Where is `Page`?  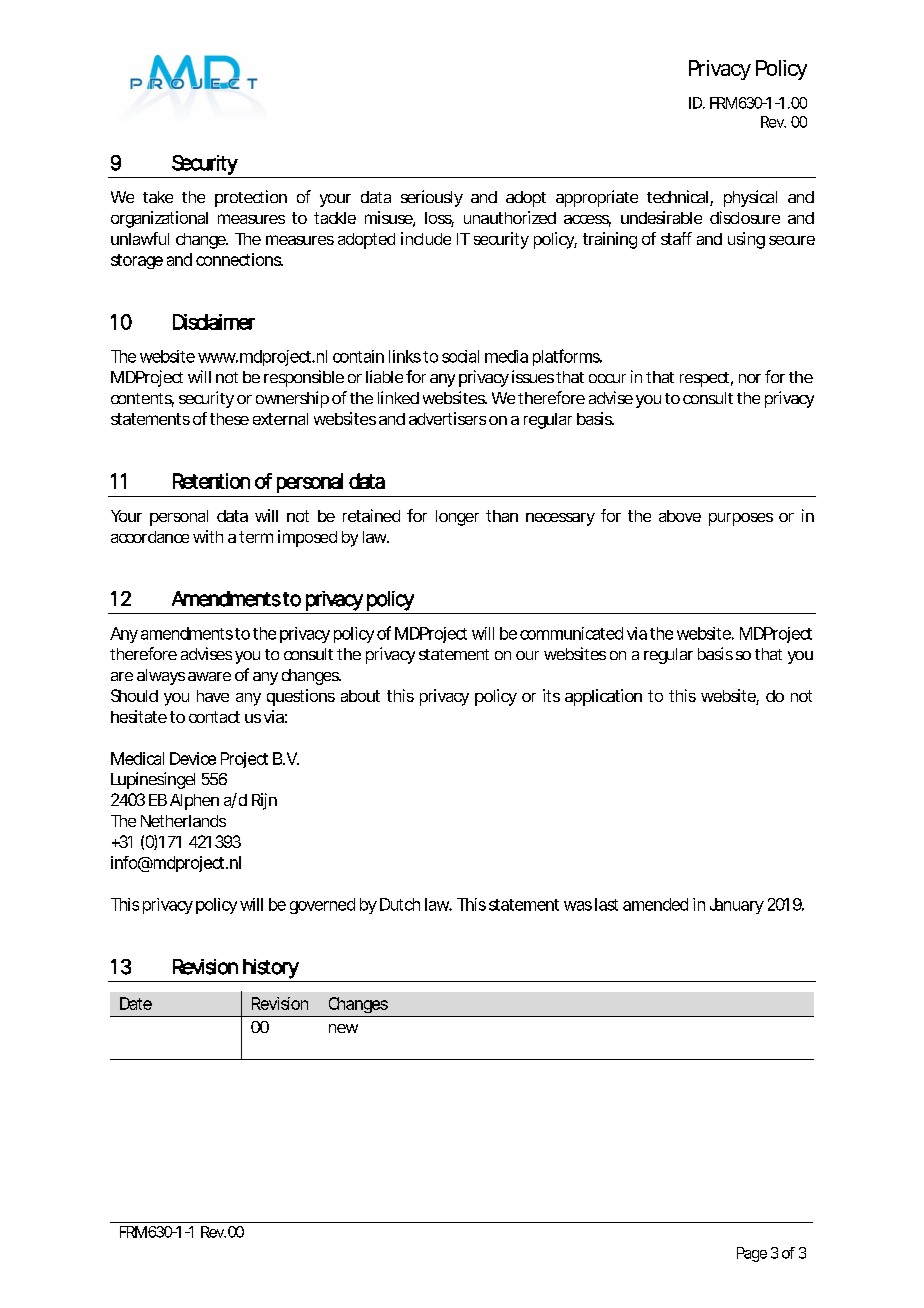 Page is located at coordinates (752, 1254).
